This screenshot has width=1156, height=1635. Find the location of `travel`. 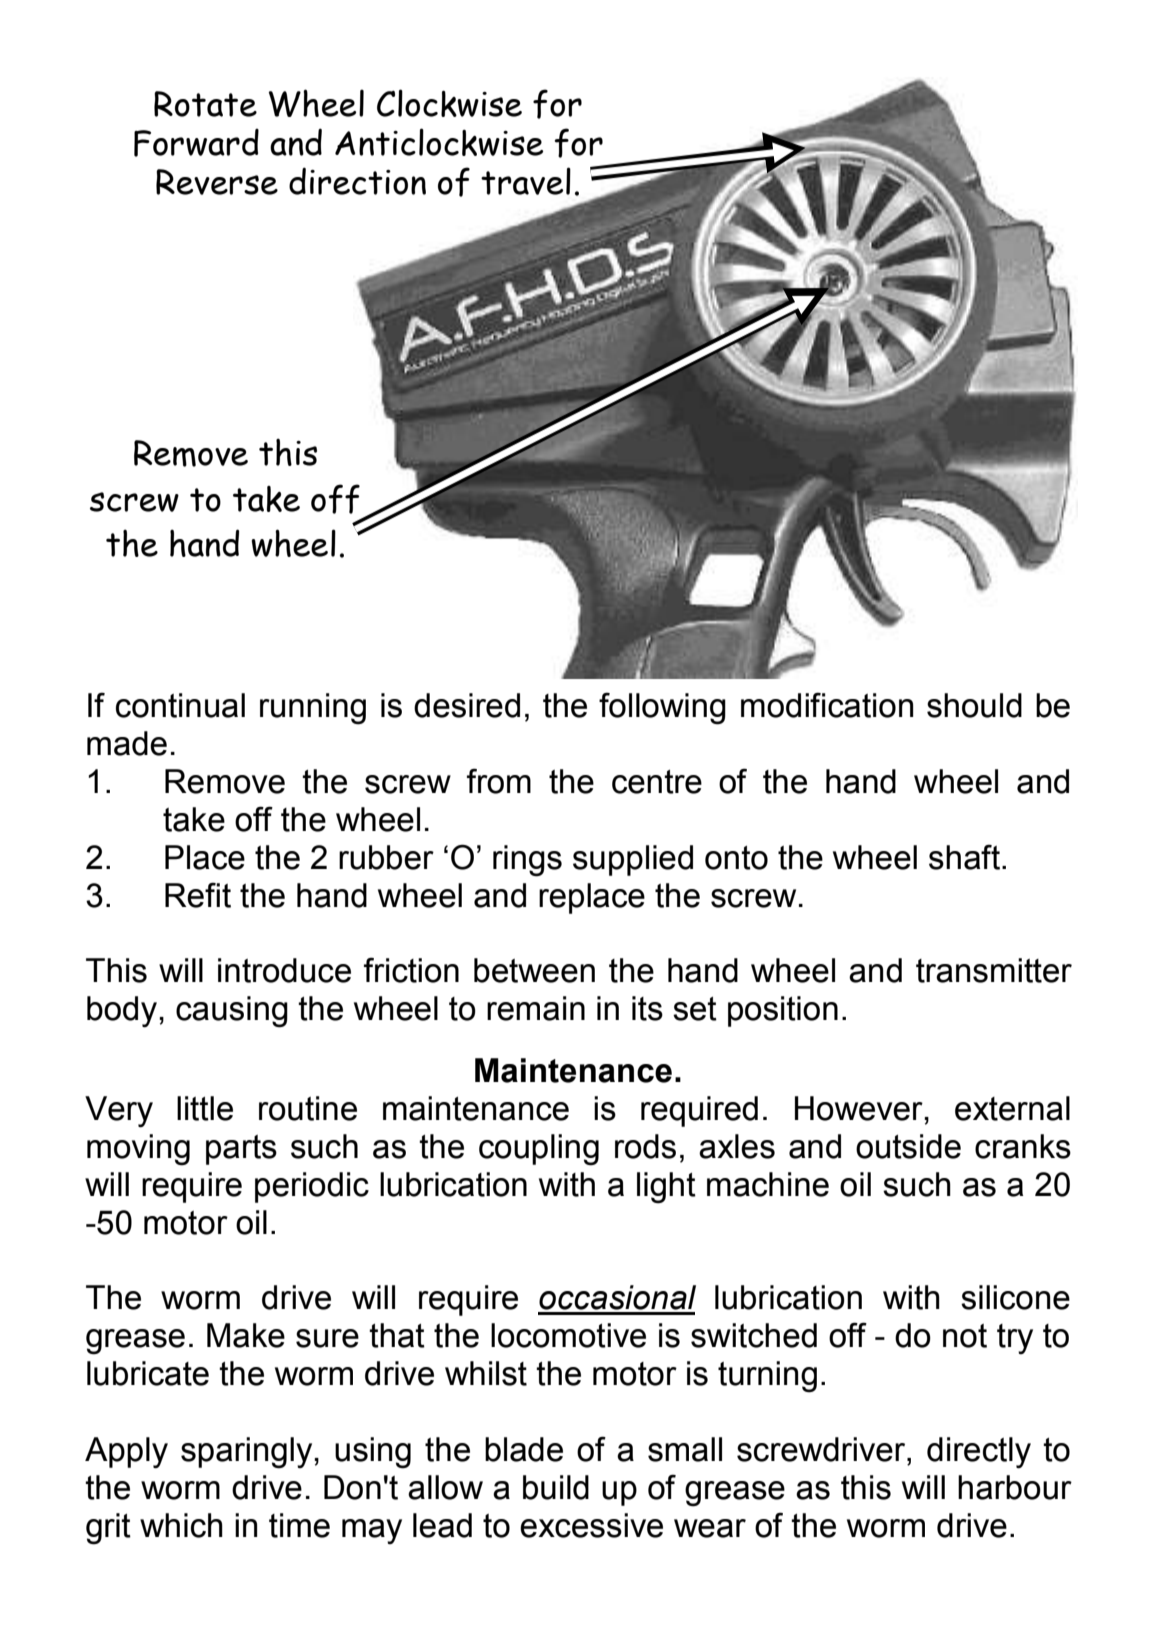

travel is located at coordinates (526, 181).
